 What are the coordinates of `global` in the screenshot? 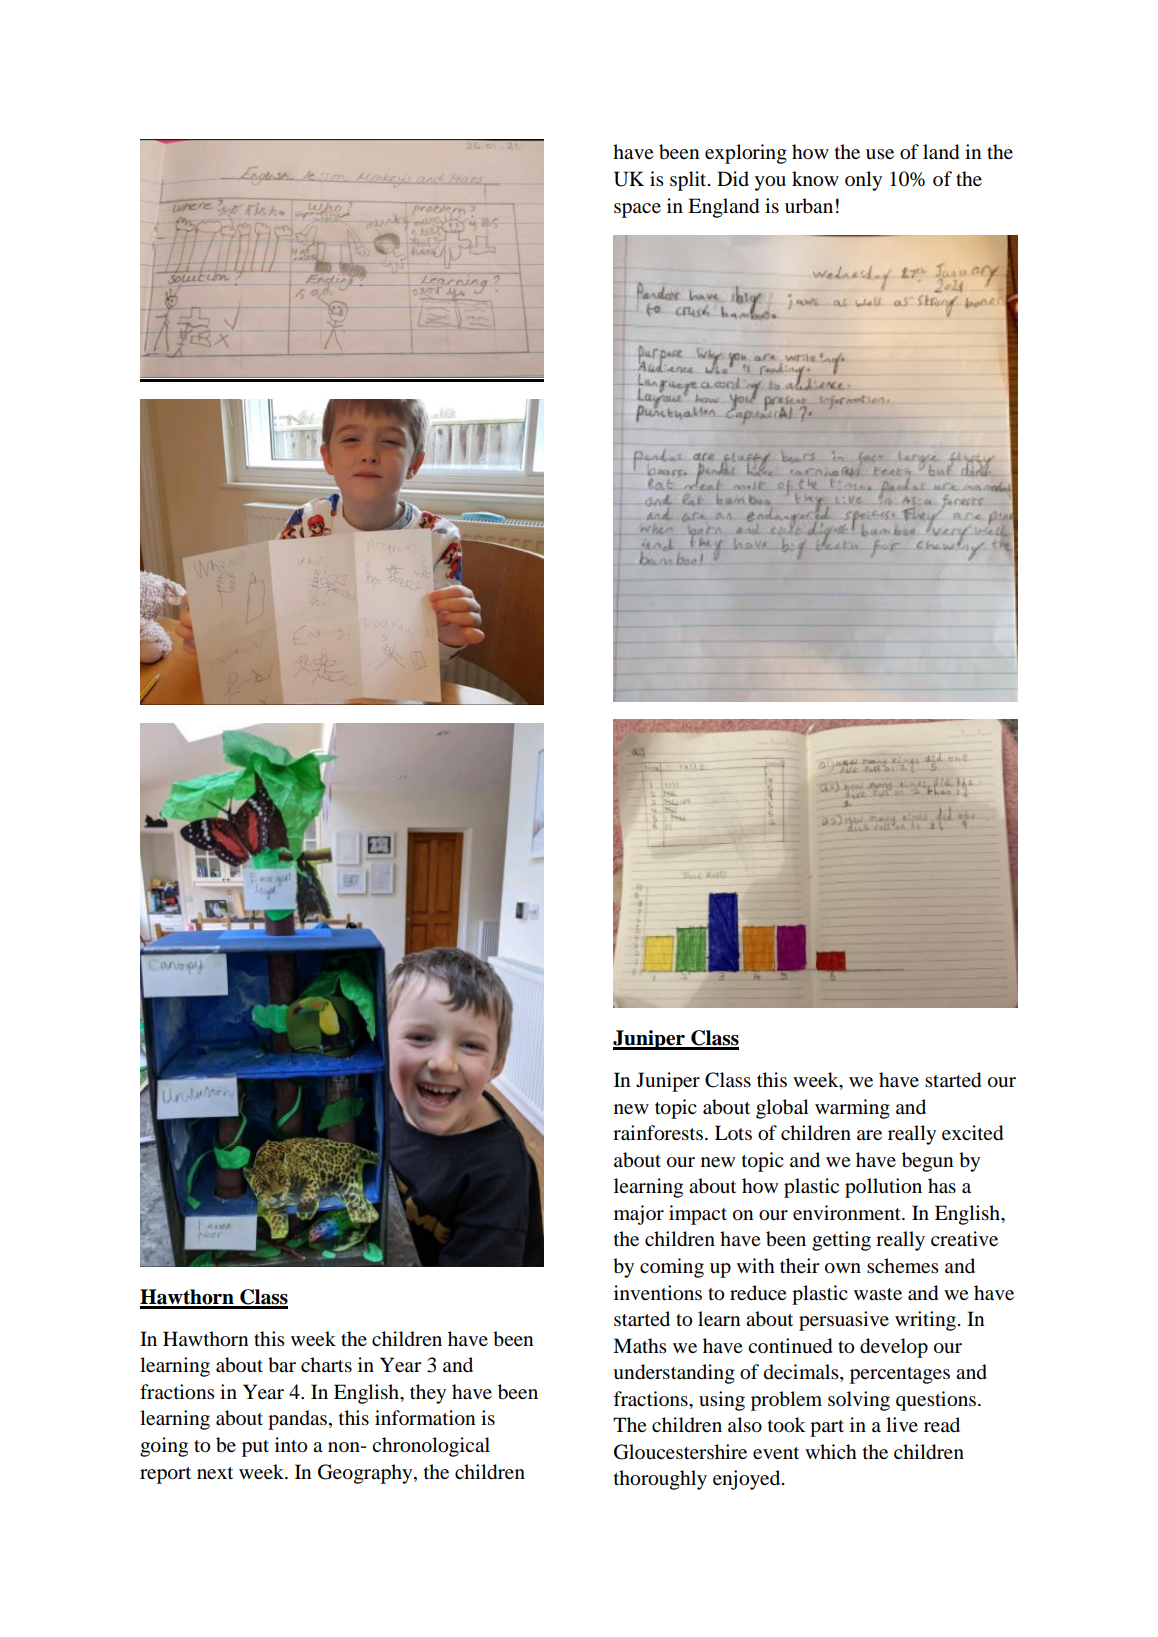 It's located at (782, 1109).
